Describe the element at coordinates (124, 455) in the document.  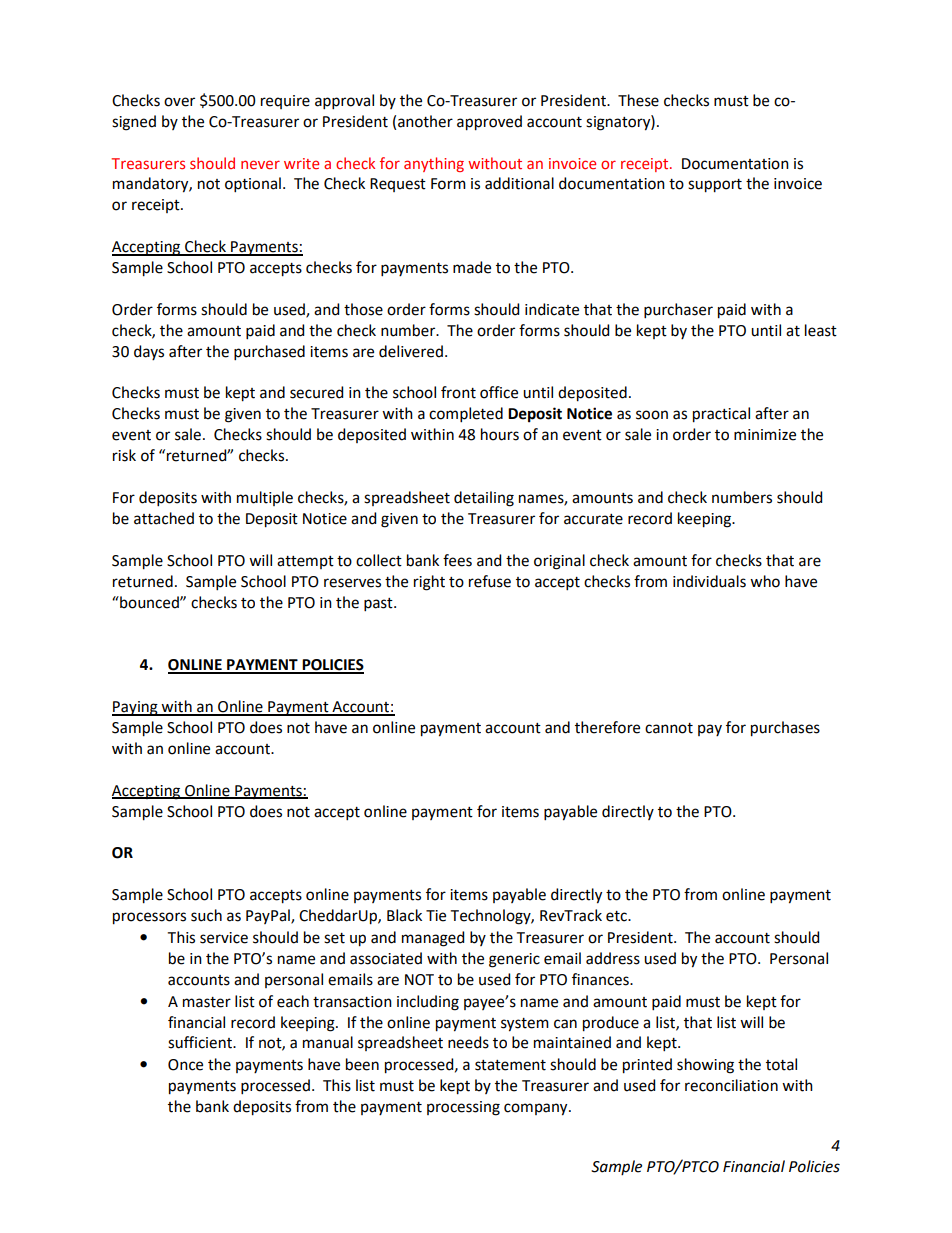
I see `risk` at that location.
